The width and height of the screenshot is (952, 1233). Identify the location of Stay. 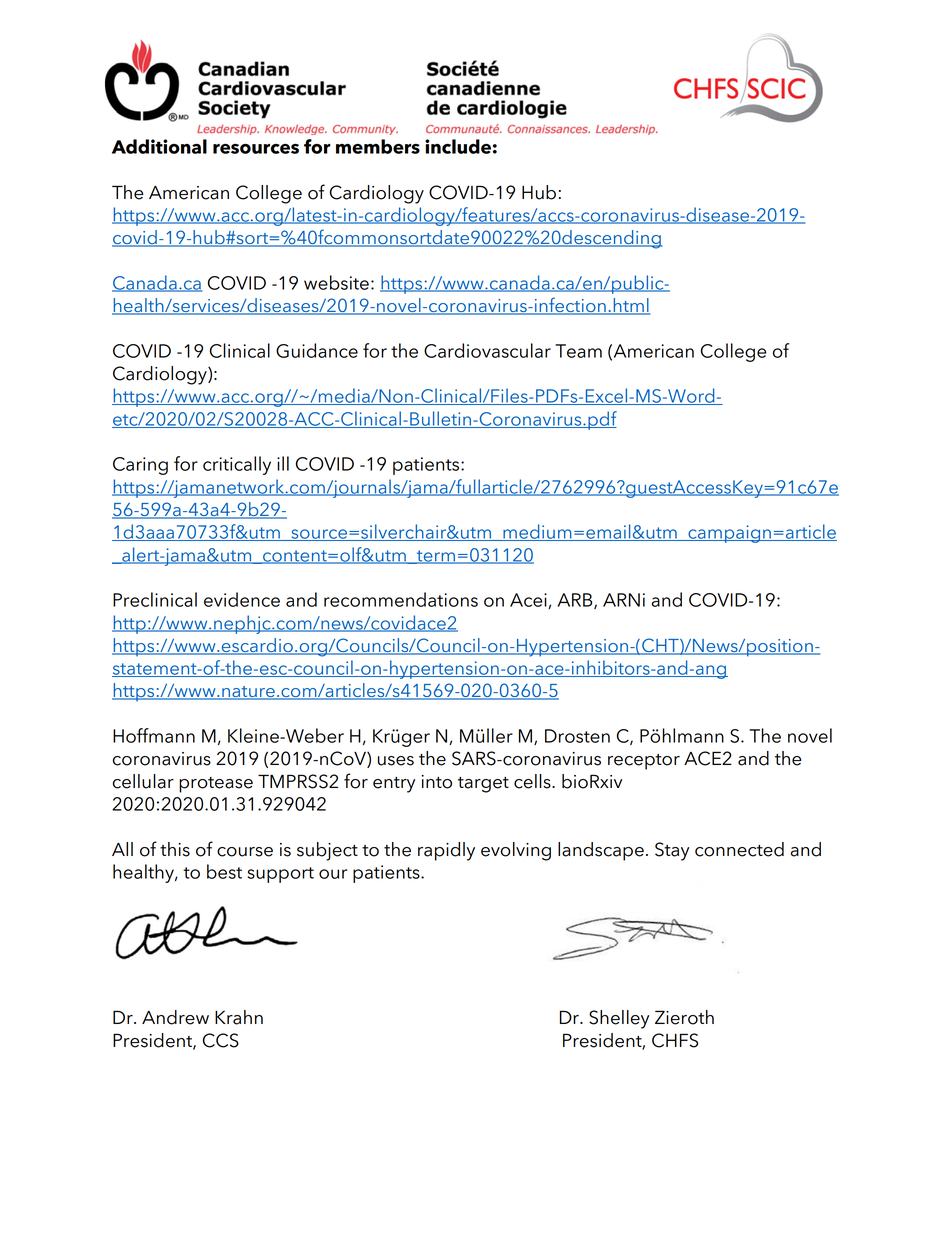
(672, 851).
